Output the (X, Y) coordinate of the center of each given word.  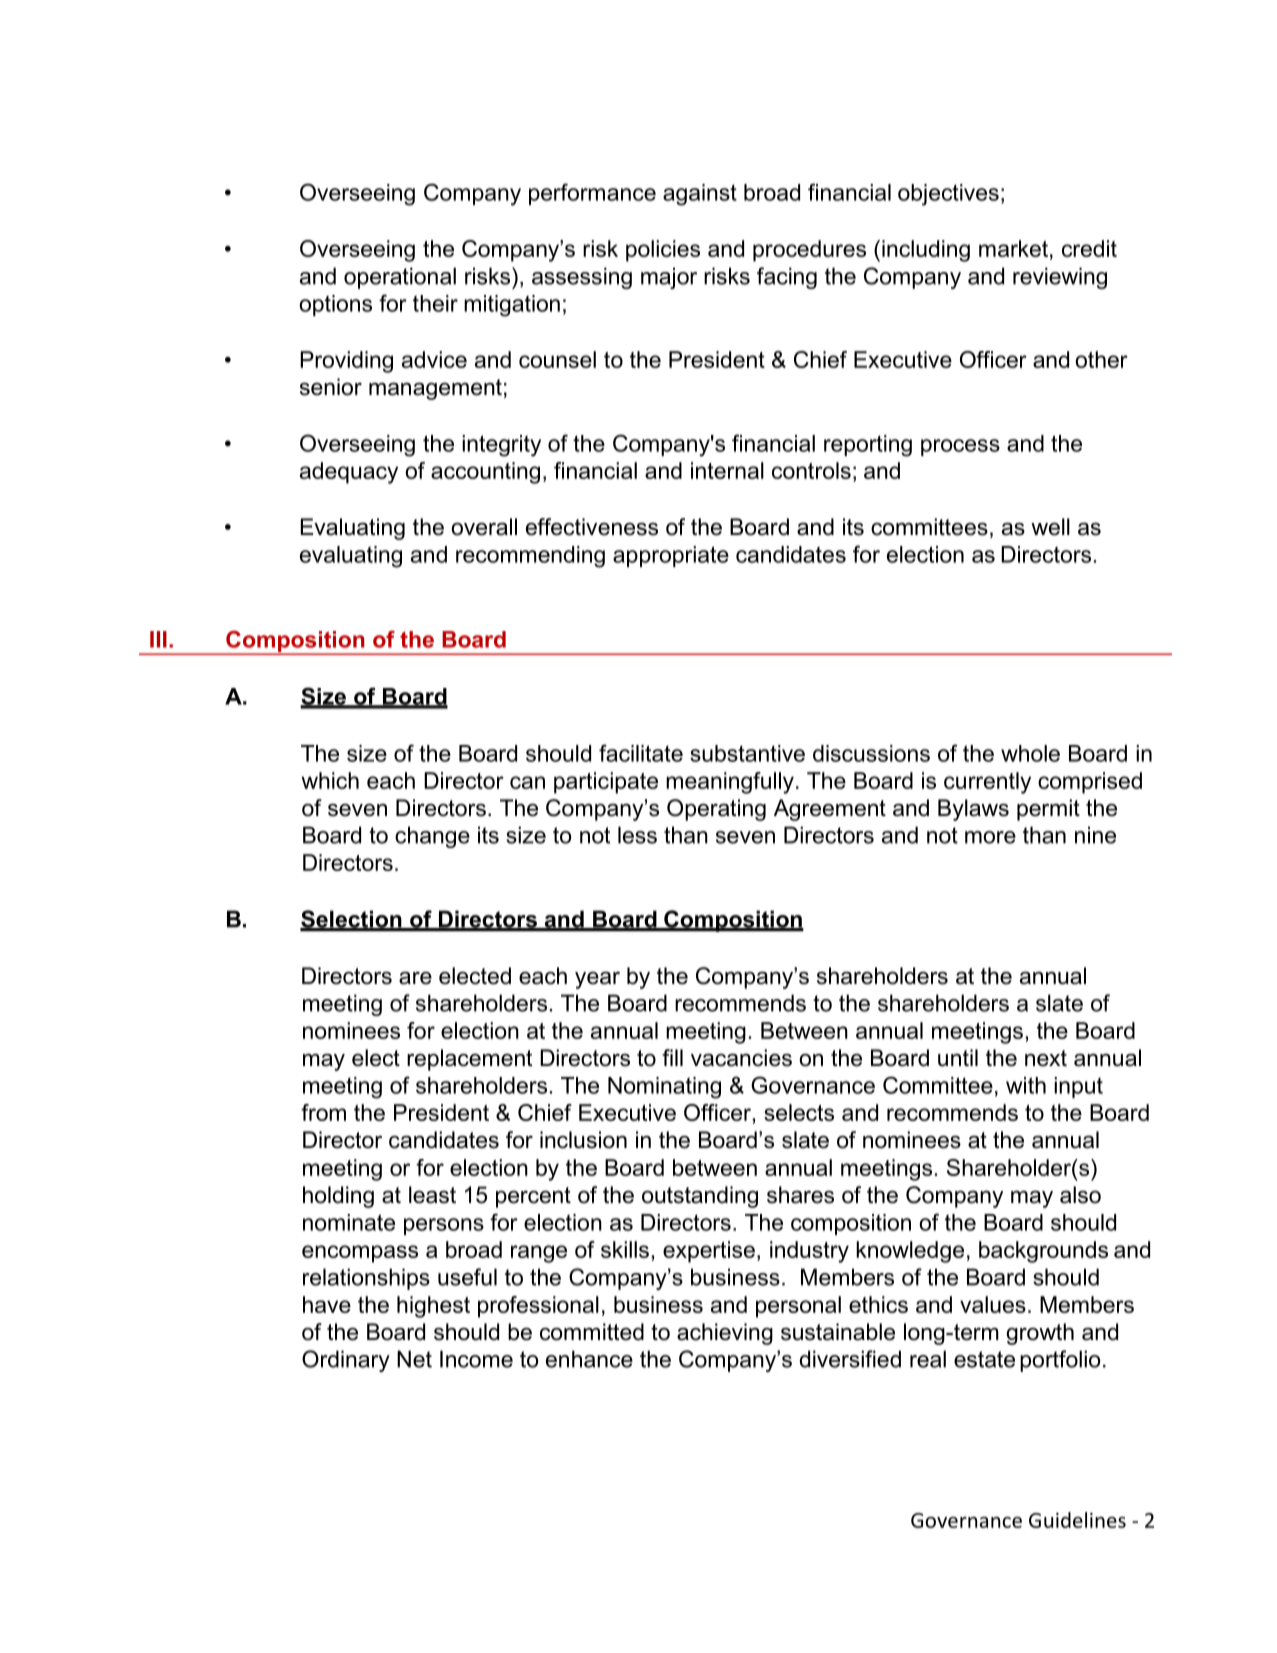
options (335, 305)
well (1050, 527)
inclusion (583, 1140)
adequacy (349, 473)
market (1013, 248)
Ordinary (346, 1361)
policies (663, 251)
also (1080, 1195)
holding (338, 1197)
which (330, 780)
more (990, 837)
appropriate (671, 556)
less (637, 835)
